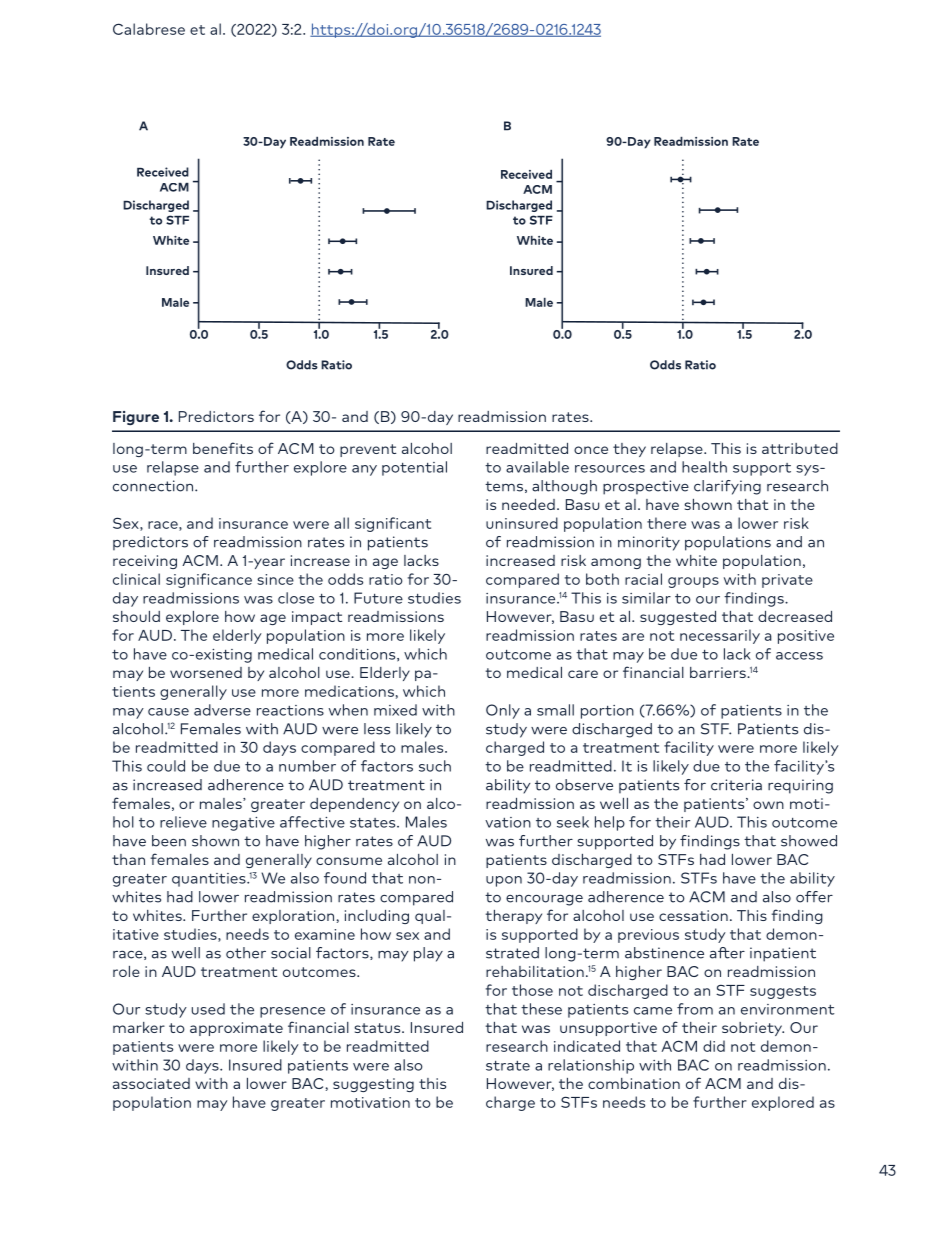 The height and width of the document is (1233, 952). I want to click on suggesting, so click(373, 1085).
